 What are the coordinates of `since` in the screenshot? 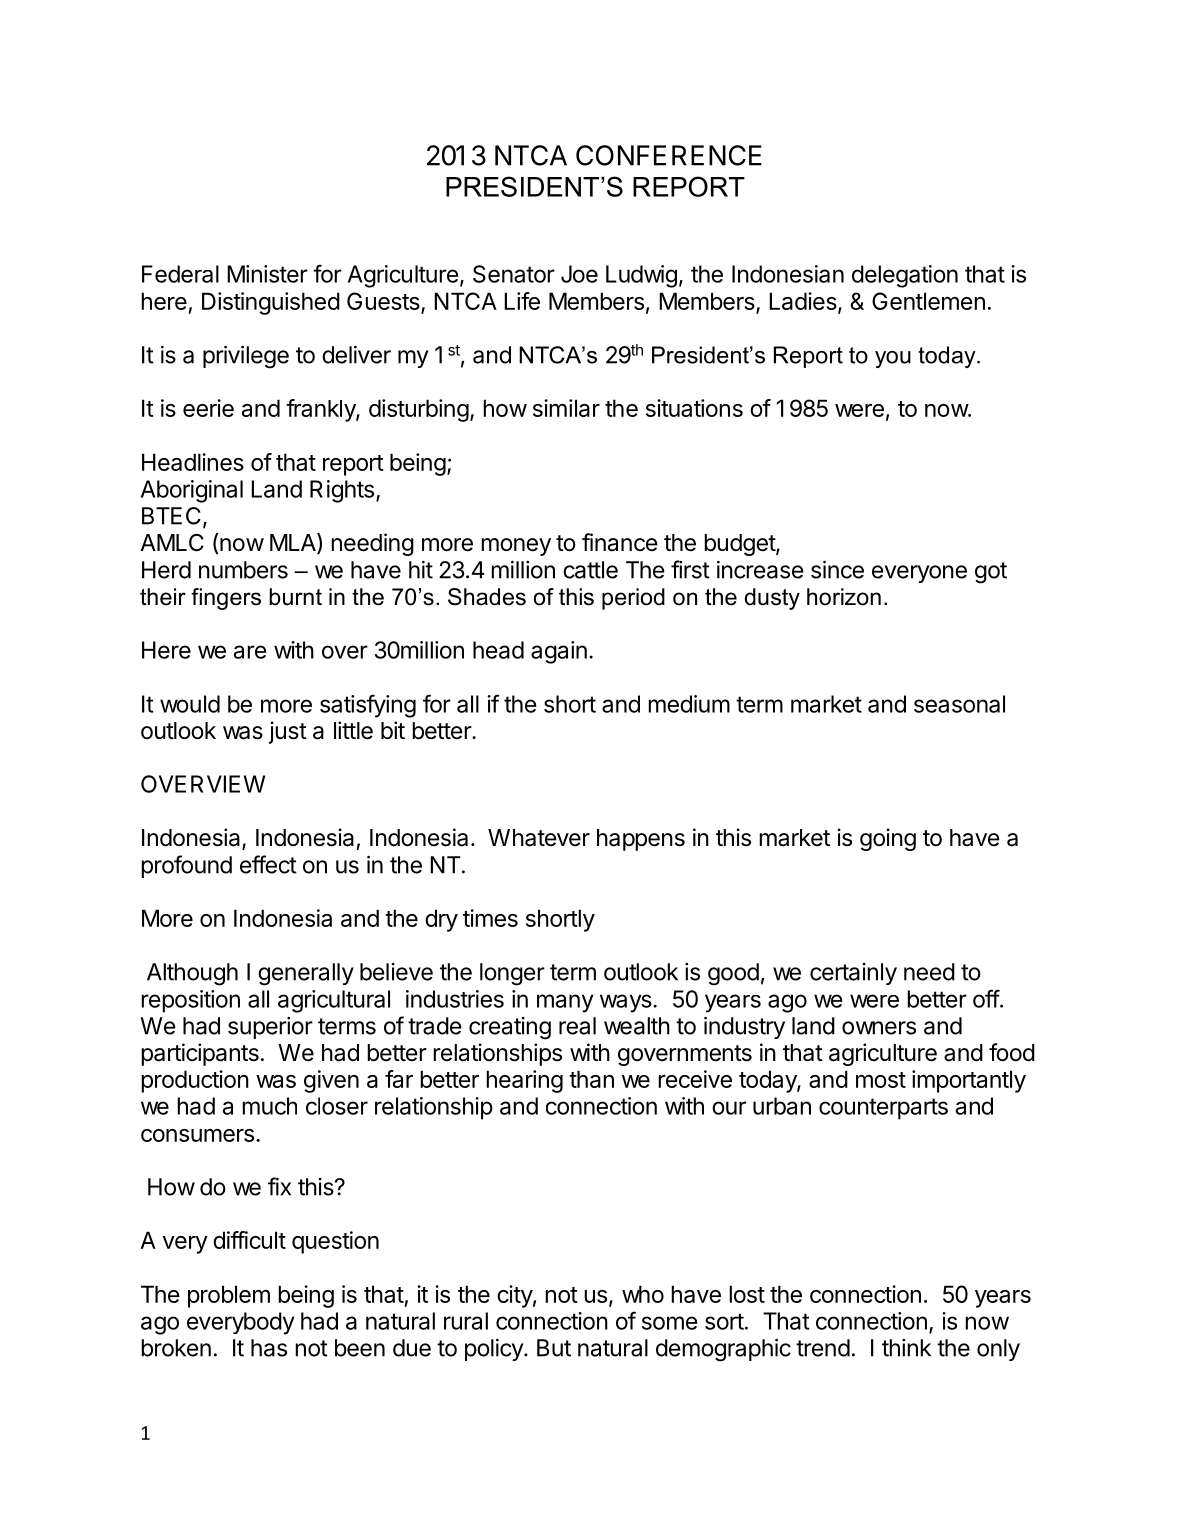 It's located at (837, 570).
